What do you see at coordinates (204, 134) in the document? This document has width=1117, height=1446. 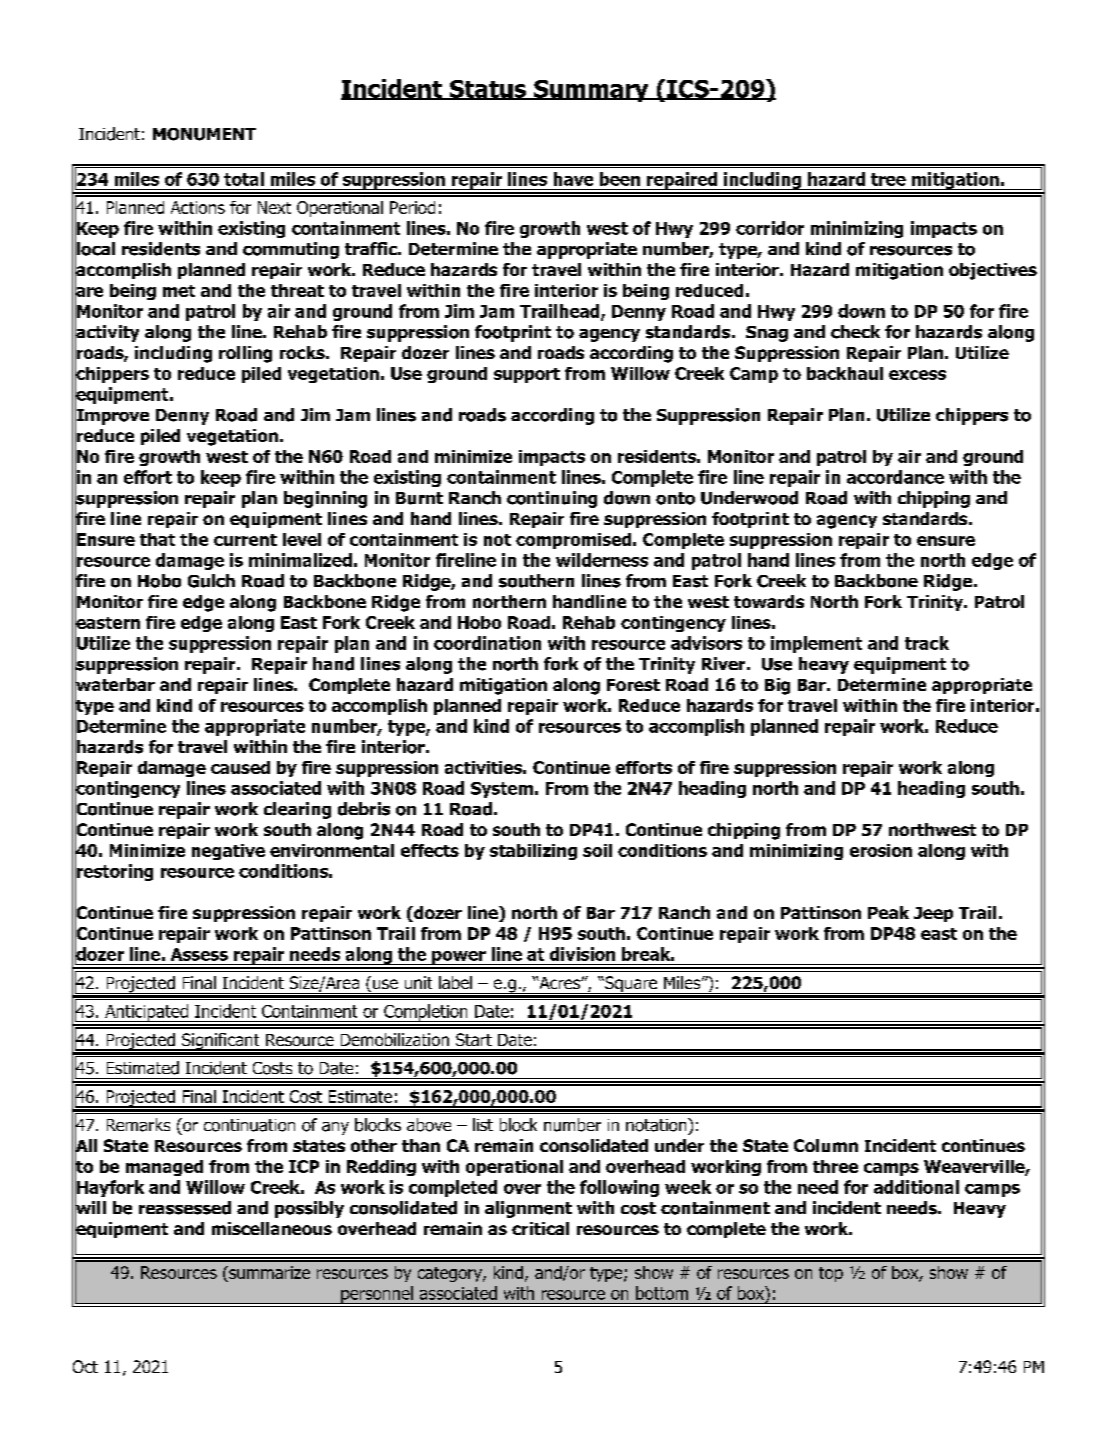 I see `MONUMENT` at bounding box center [204, 134].
